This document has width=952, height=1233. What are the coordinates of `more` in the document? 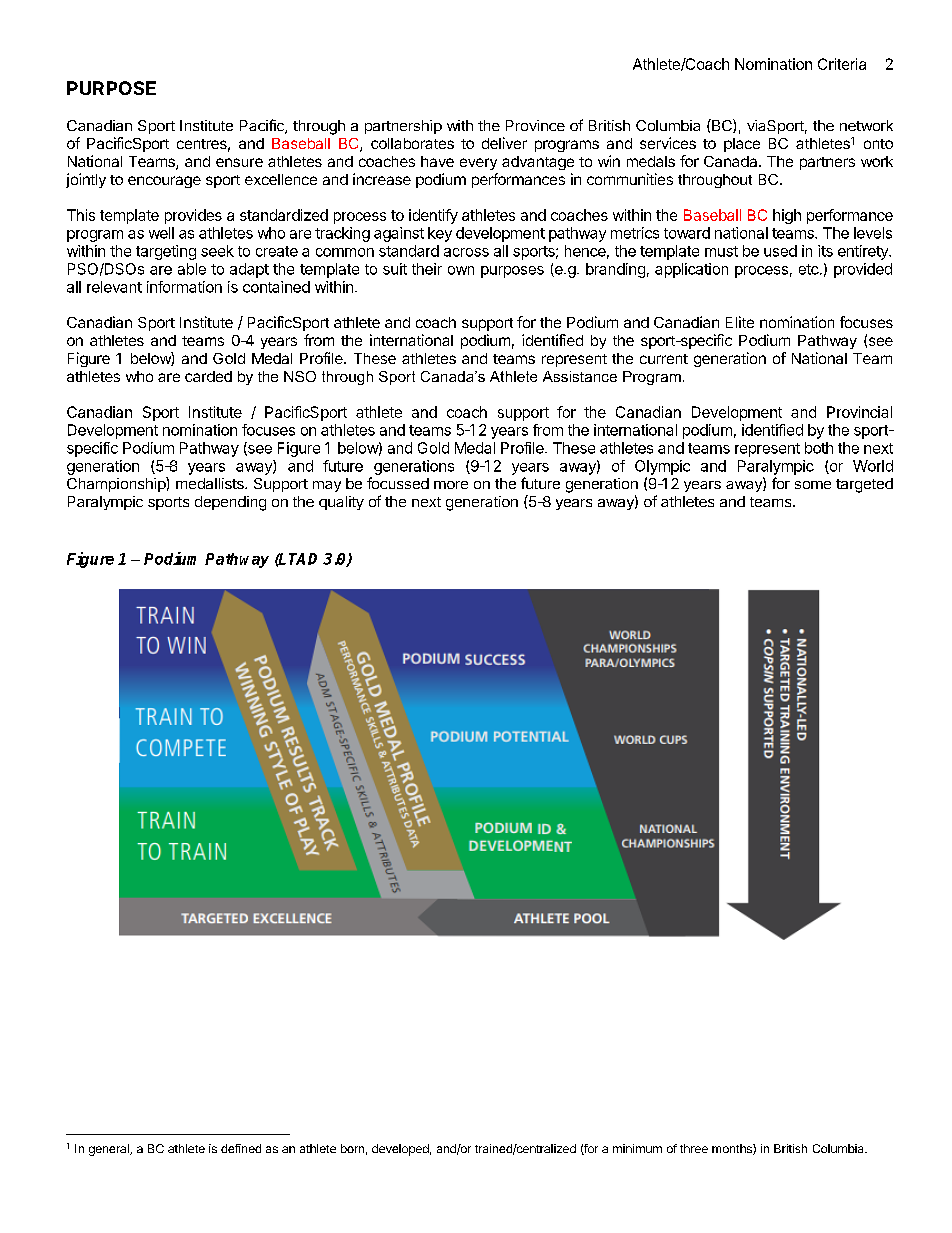 It's located at (451, 485).
